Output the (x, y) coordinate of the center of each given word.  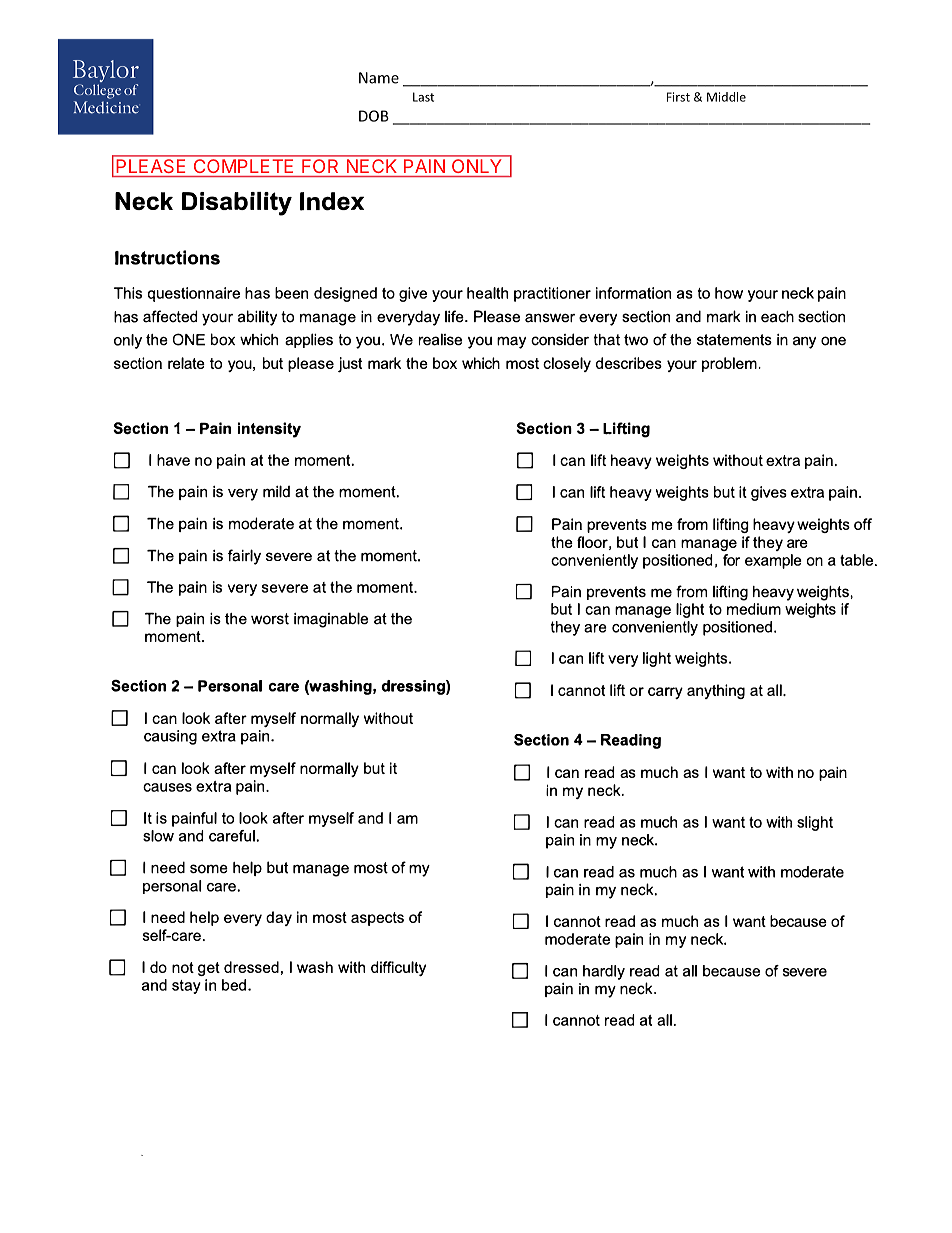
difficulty (398, 968)
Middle (726, 97)
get (209, 969)
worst (270, 619)
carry (665, 693)
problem (729, 364)
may (511, 342)
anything (716, 691)
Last (423, 97)
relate (186, 363)
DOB (374, 116)
